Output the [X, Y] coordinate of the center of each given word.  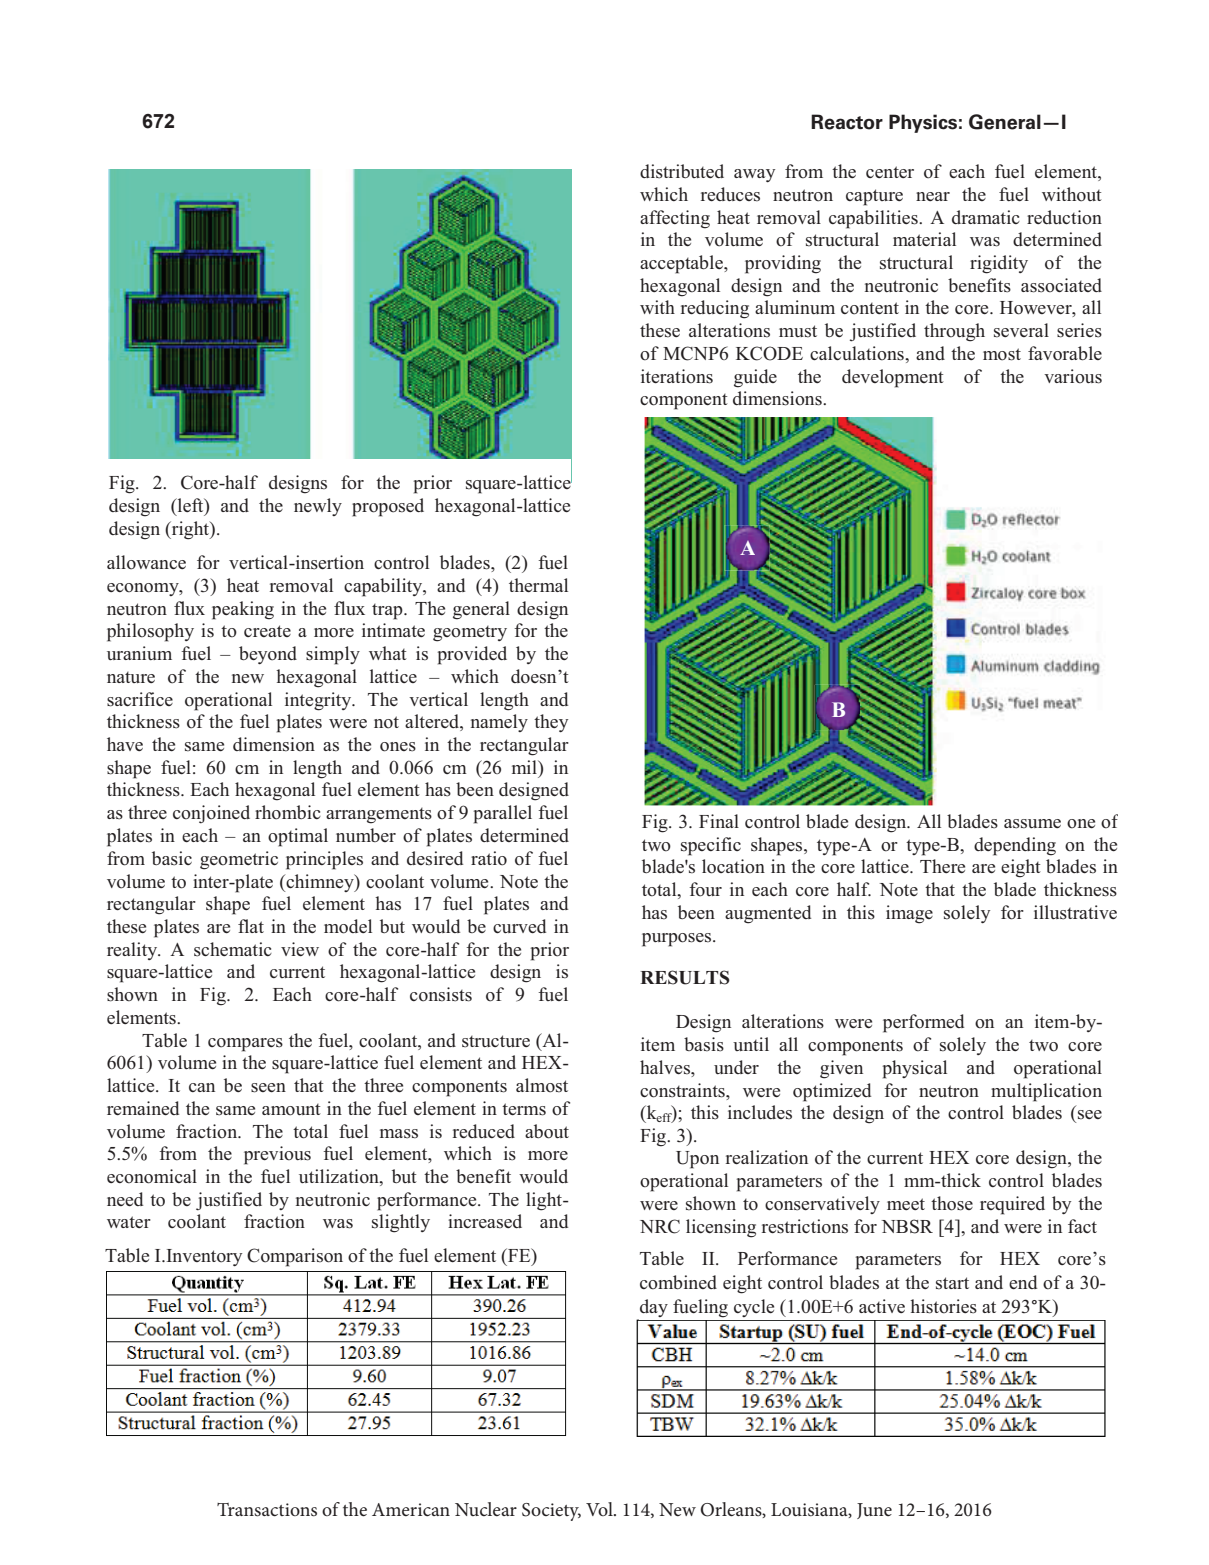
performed [923, 1023]
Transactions [267, 1510]
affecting [675, 219]
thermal [538, 585]
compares [245, 1045]
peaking [243, 610]
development [893, 378]
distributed [682, 171]
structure [496, 1041]
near [933, 196]
